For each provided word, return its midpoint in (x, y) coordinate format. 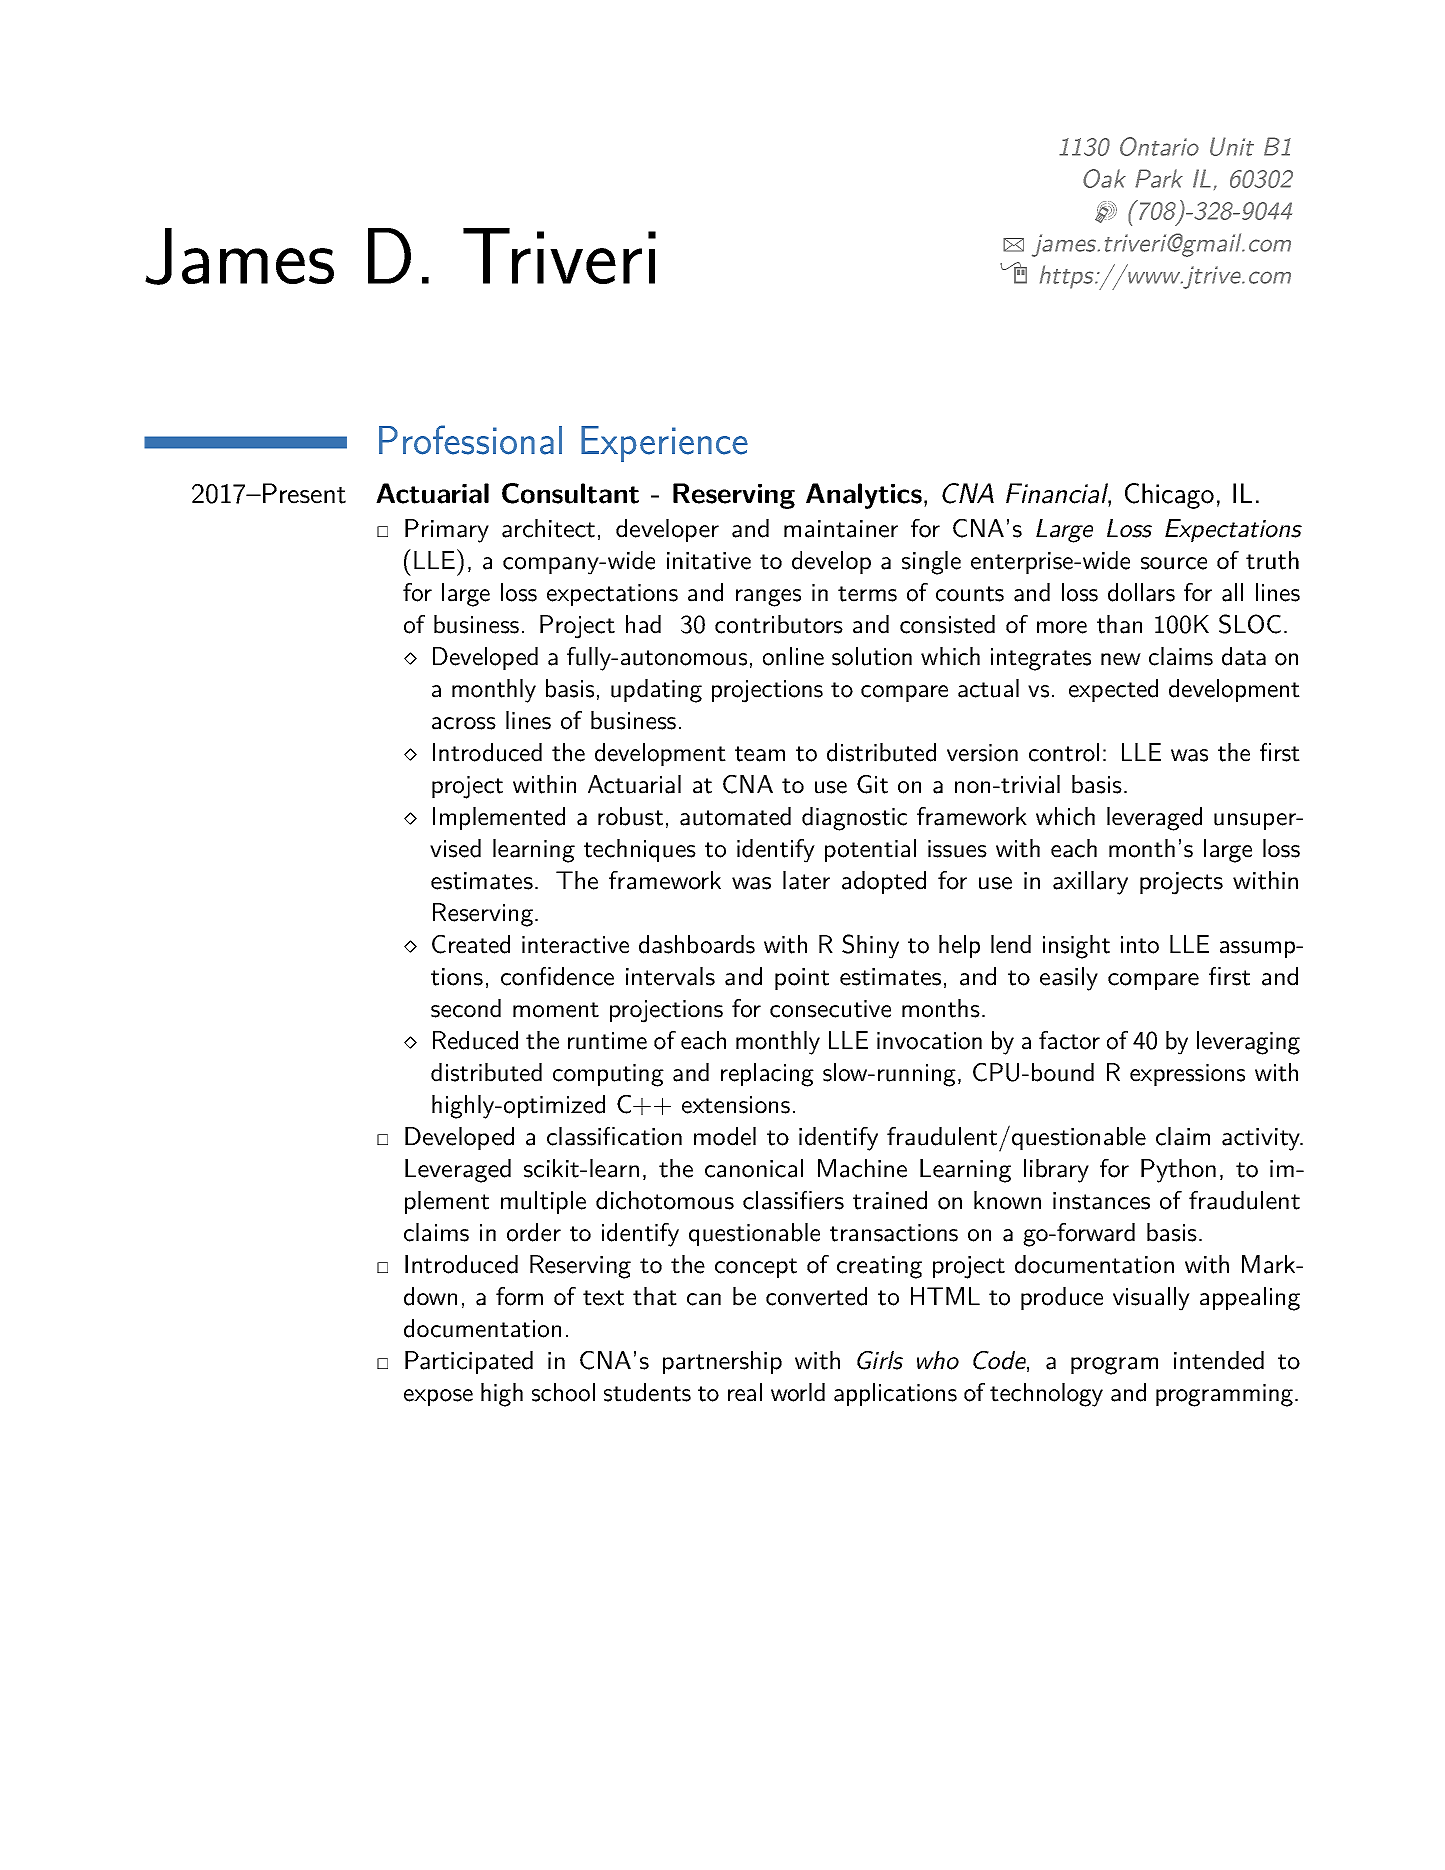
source (1174, 563)
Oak (1104, 178)
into (1140, 945)
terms (867, 594)
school (563, 1392)
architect (548, 528)
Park (1159, 178)
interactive (575, 945)
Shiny (870, 946)
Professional (470, 440)
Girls (880, 1360)
